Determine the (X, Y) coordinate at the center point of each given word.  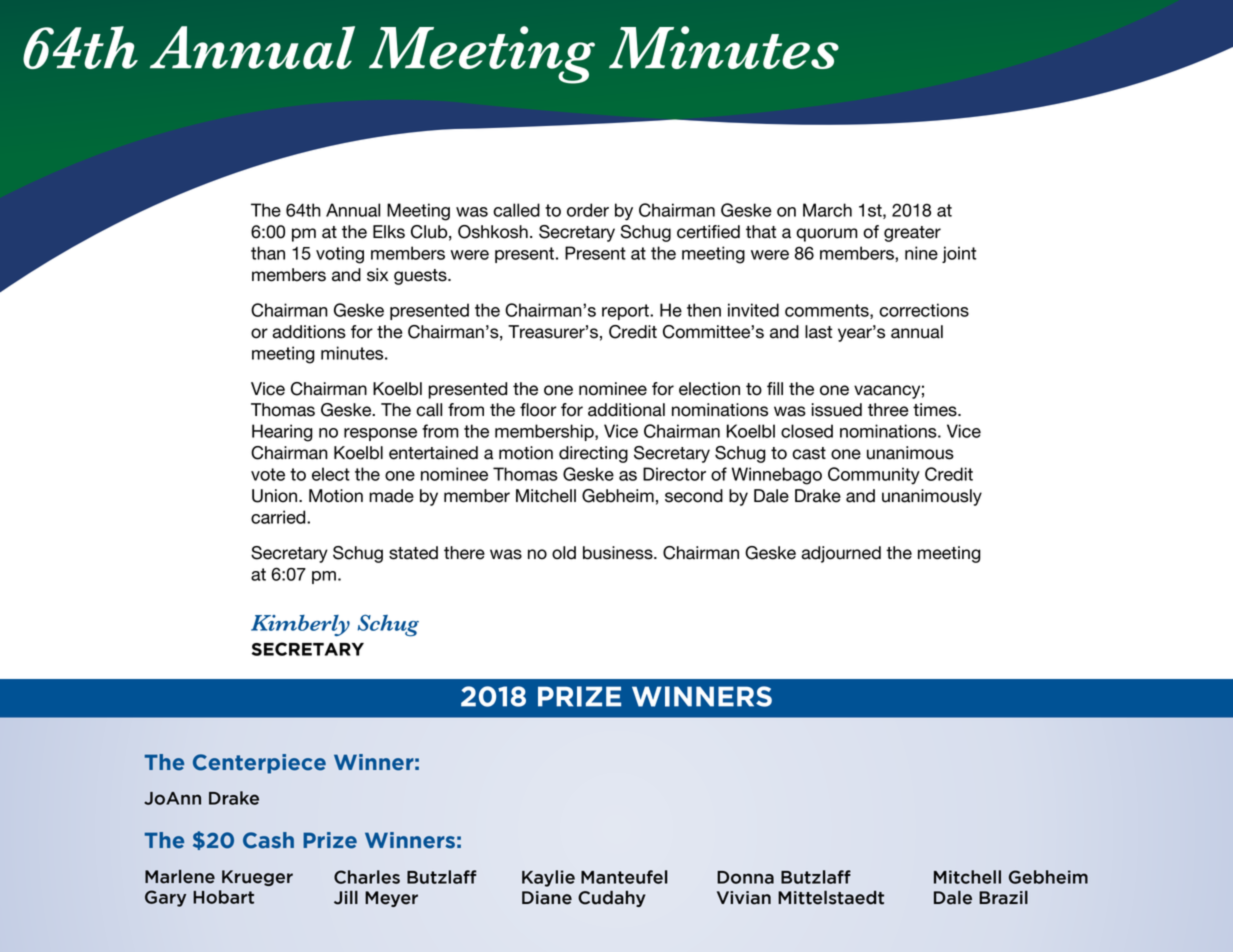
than (268, 253)
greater (912, 234)
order (588, 210)
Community (874, 476)
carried (279, 517)
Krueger (257, 878)
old (564, 553)
